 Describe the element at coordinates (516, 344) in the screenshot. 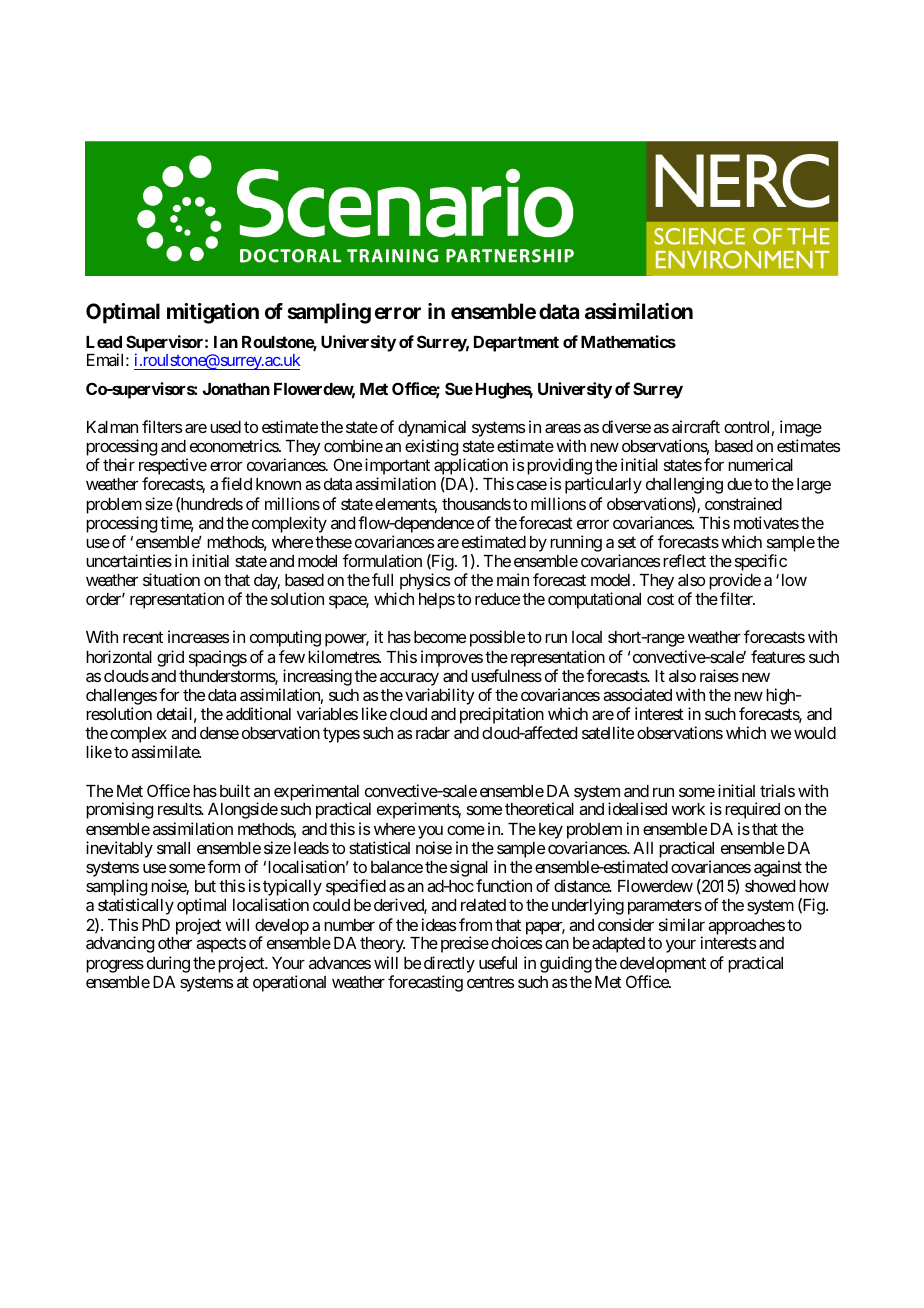

I see `Department` at that location.
